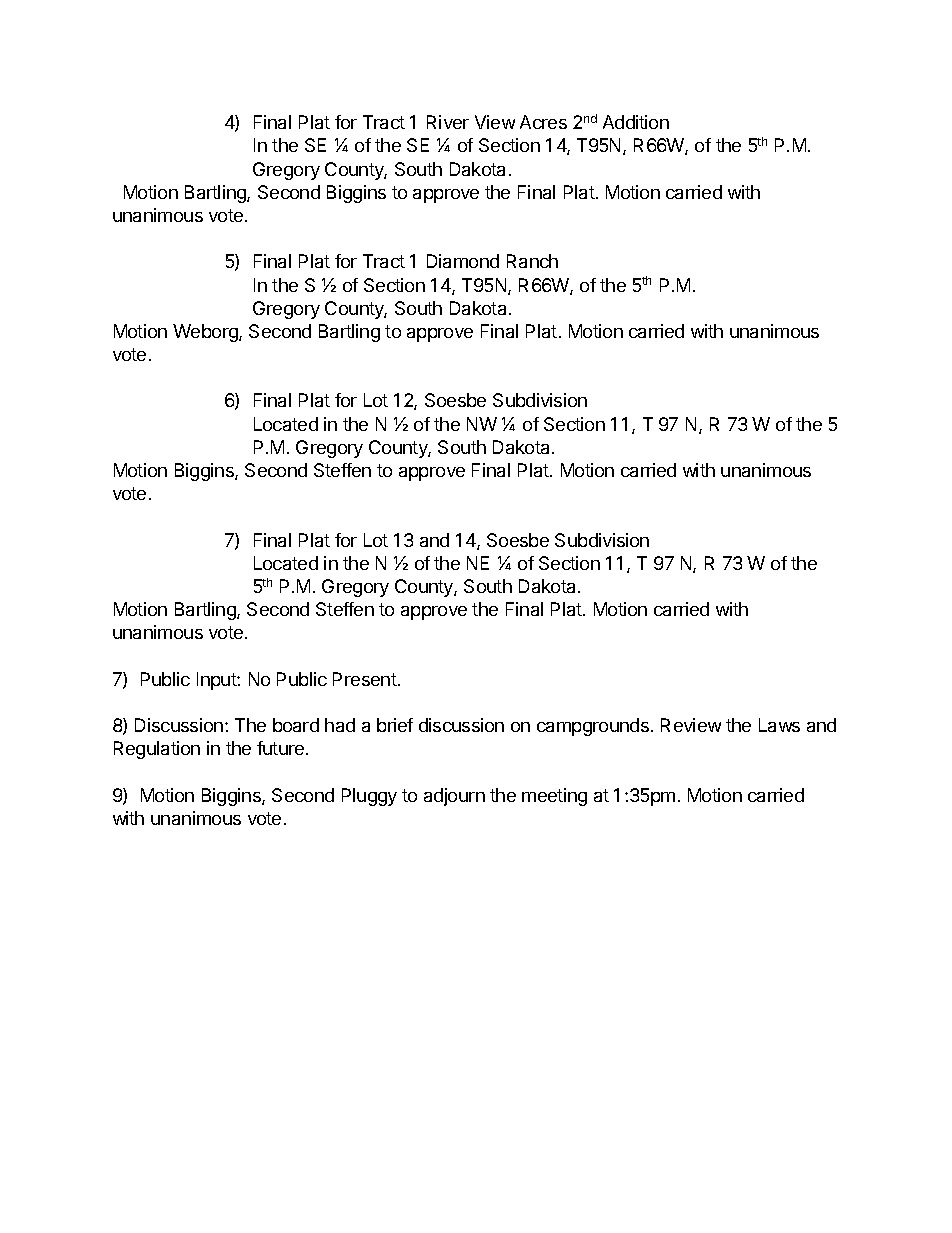 The height and width of the screenshot is (1233, 952). What do you see at coordinates (448, 122) in the screenshot?
I see `River` at bounding box center [448, 122].
